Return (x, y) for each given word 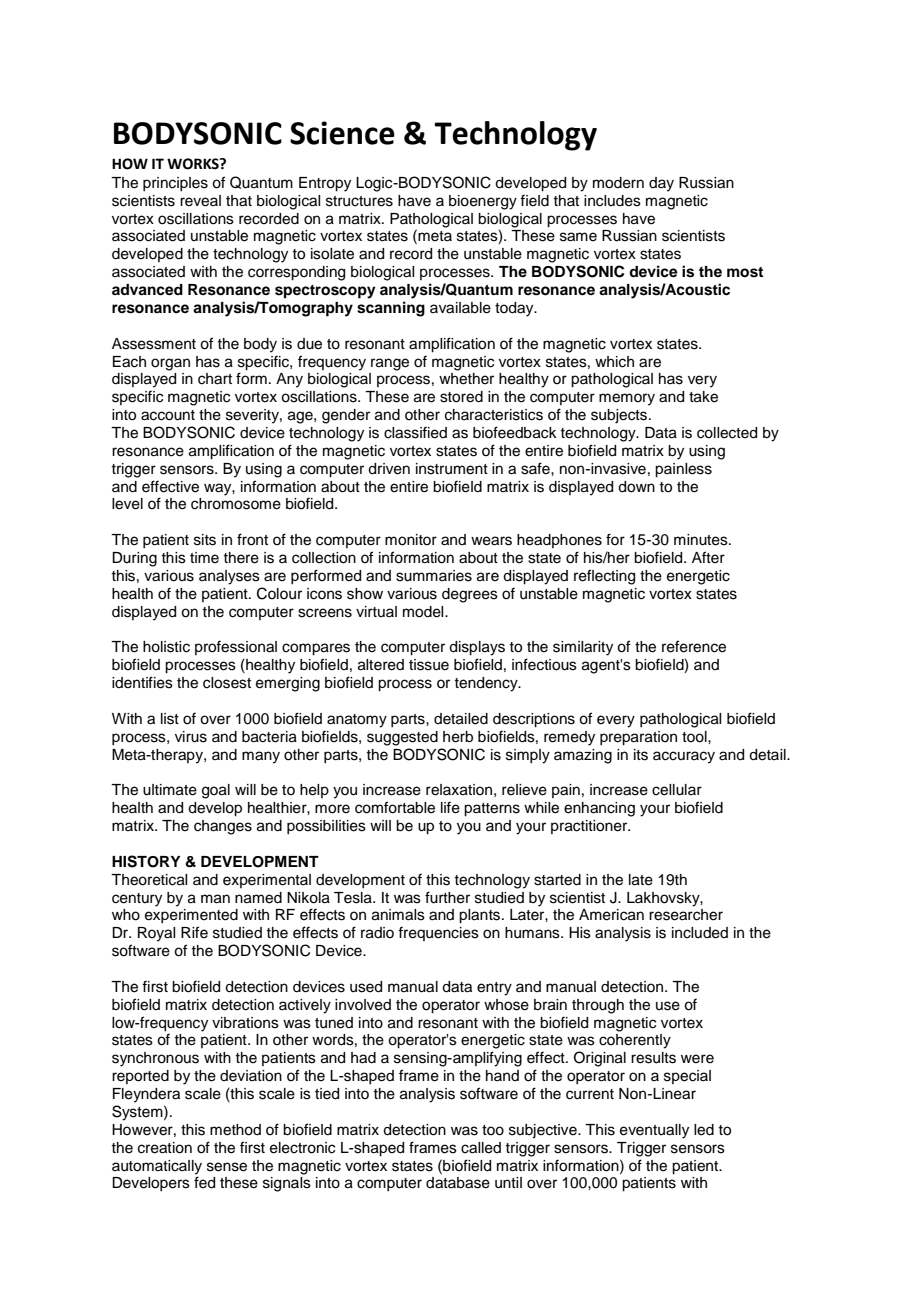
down (636, 487)
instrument (452, 469)
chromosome (236, 504)
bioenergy (483, 202)
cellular (677, 790)
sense (227, 1167)
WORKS (194, 164)
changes (223, 827)
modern (618, 183)
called (481, 1148)
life (450, 807)
